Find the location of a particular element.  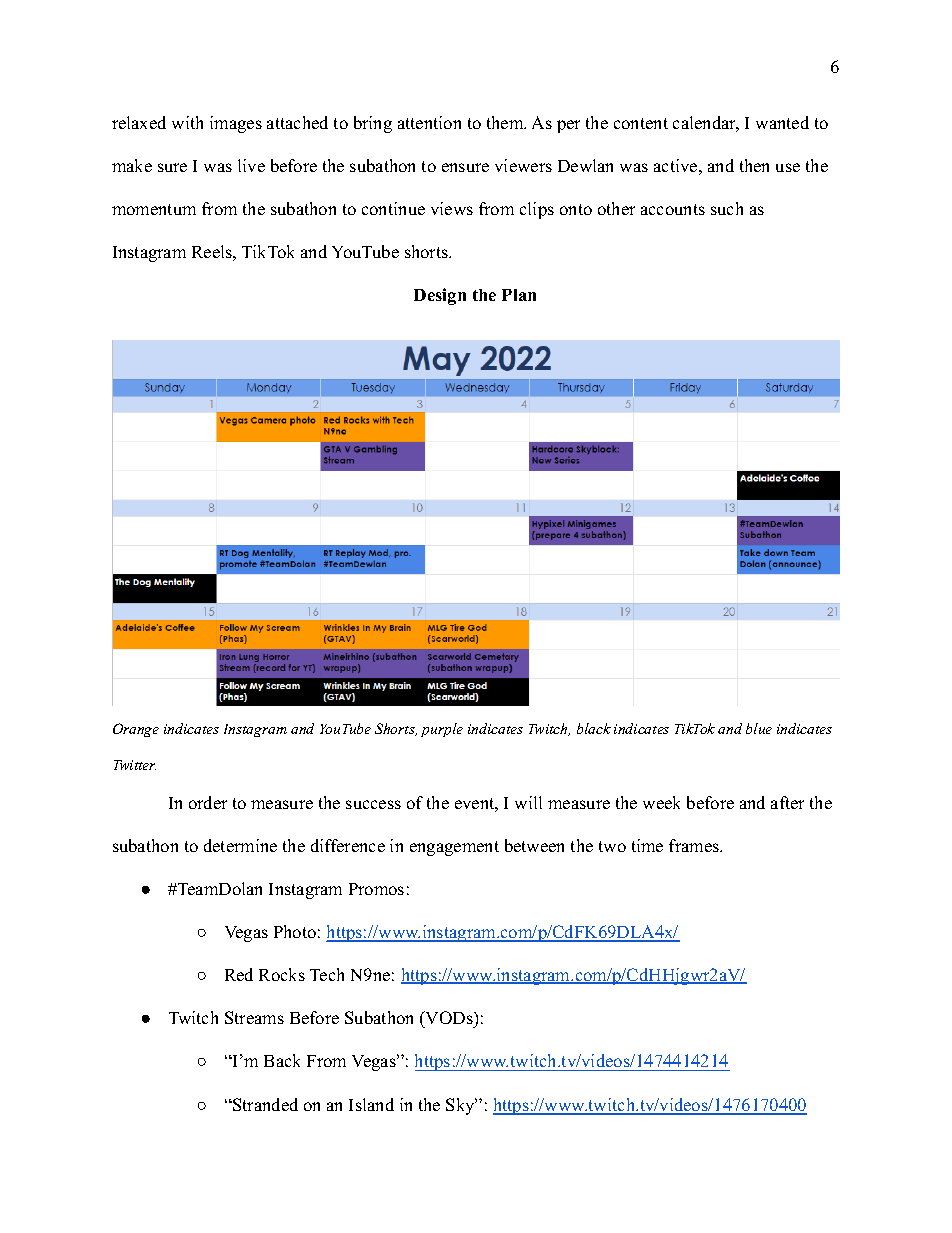

Sky is located at coordinates (461, 1106).
